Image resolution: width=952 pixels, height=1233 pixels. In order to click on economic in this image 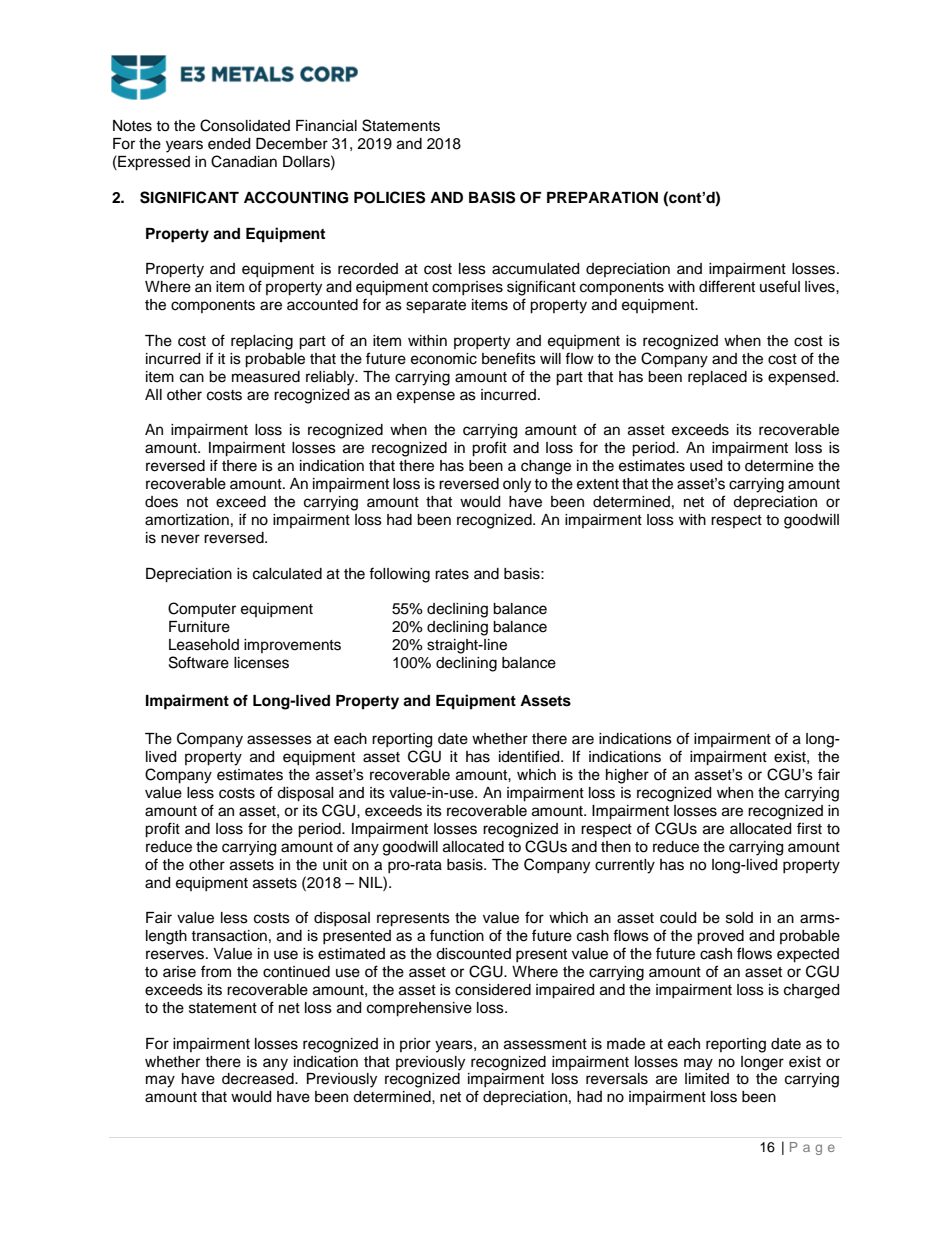, I will do `click(444, 359)`.
